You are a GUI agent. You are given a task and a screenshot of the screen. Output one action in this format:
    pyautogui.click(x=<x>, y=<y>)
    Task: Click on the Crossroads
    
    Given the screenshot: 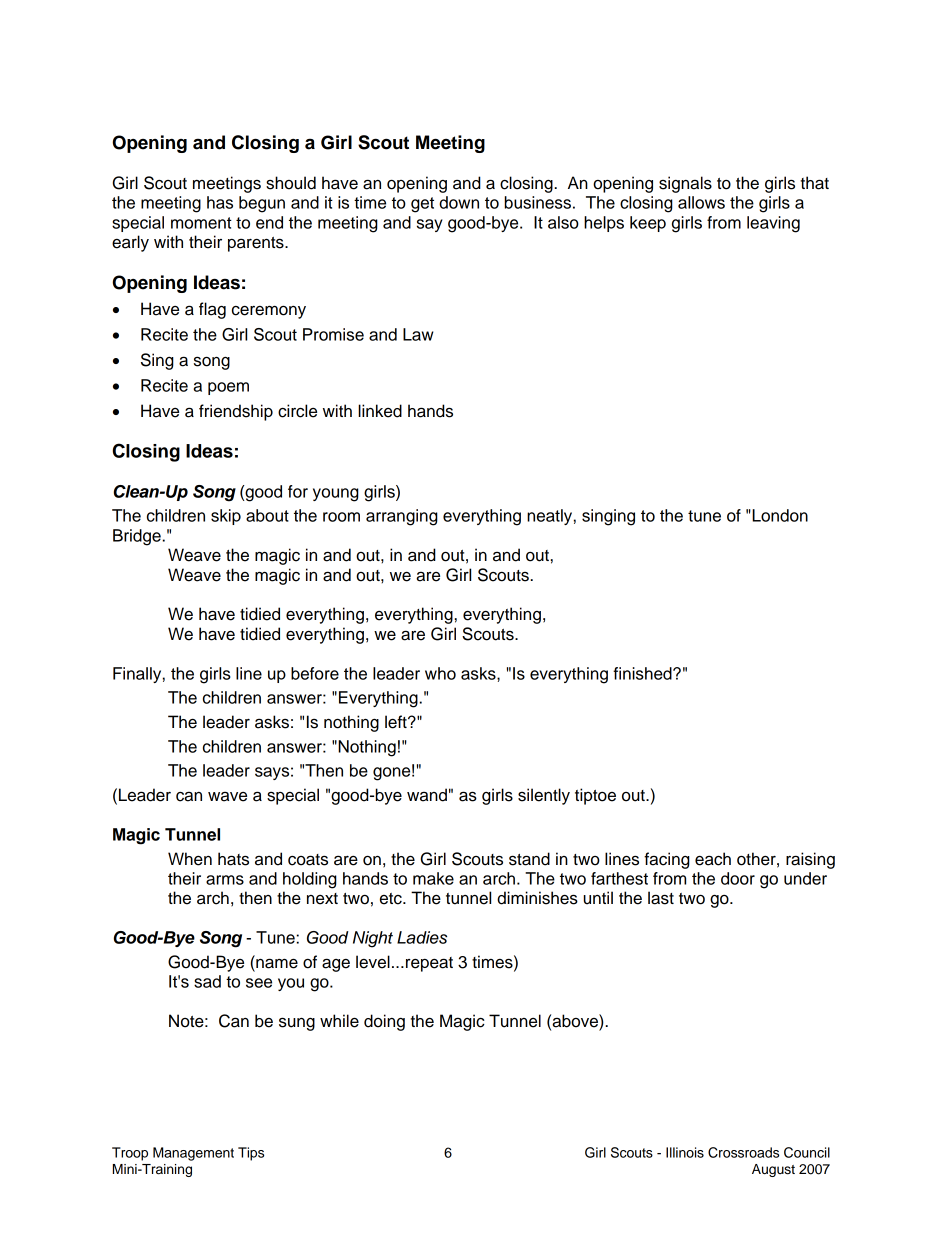 What is the action you would take?
    pyautogui.click(x=743, y=1152)
